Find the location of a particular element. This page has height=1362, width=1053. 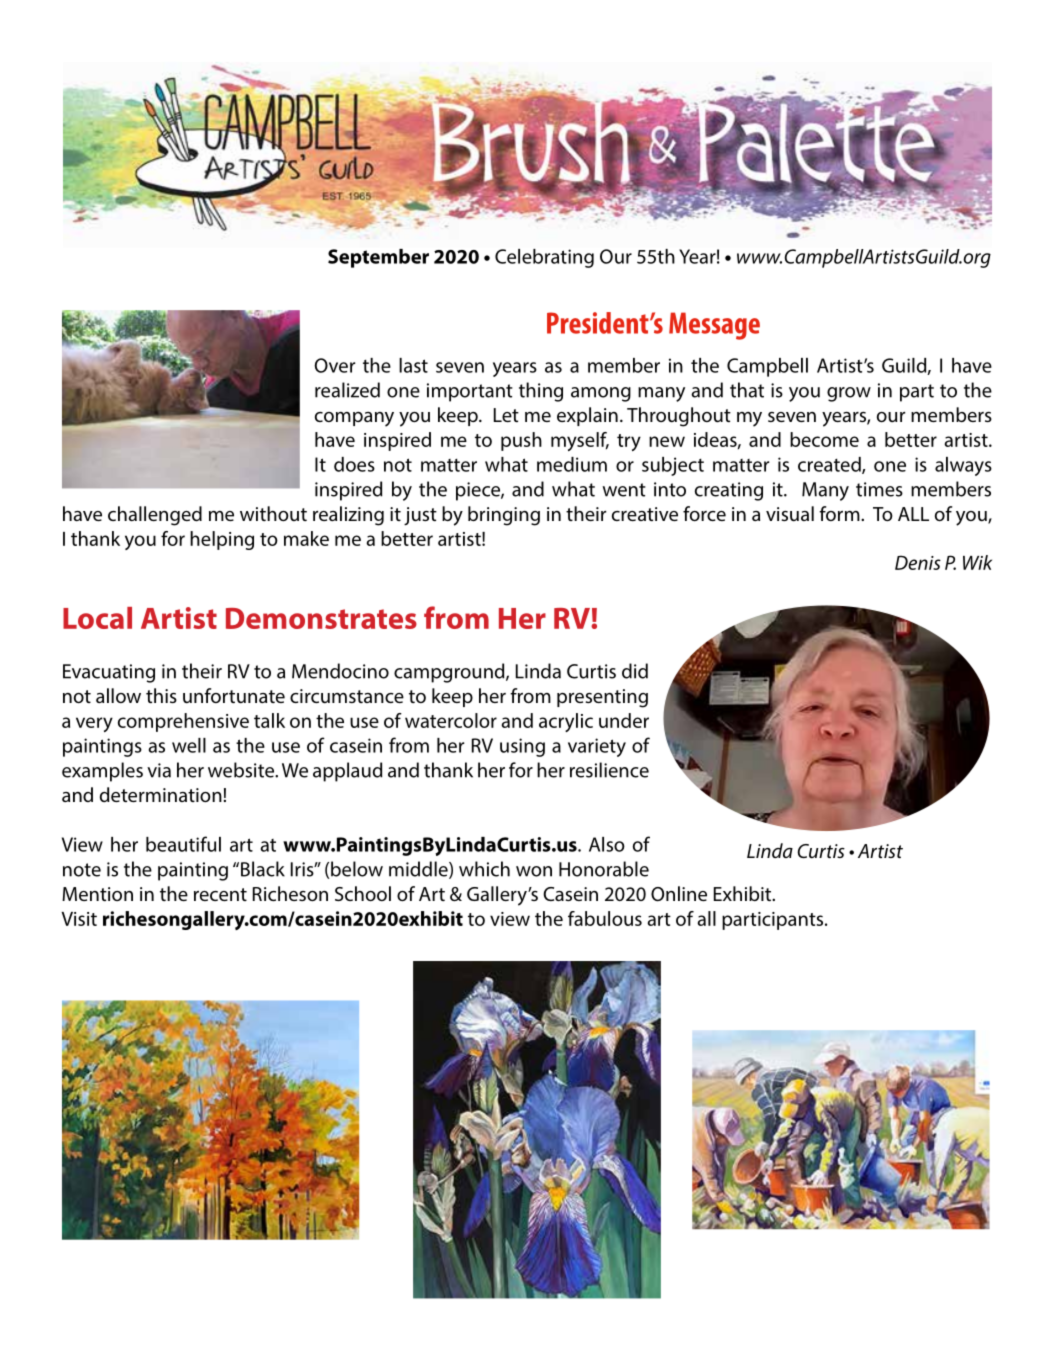

Local is located at coordinates (97, 618).
